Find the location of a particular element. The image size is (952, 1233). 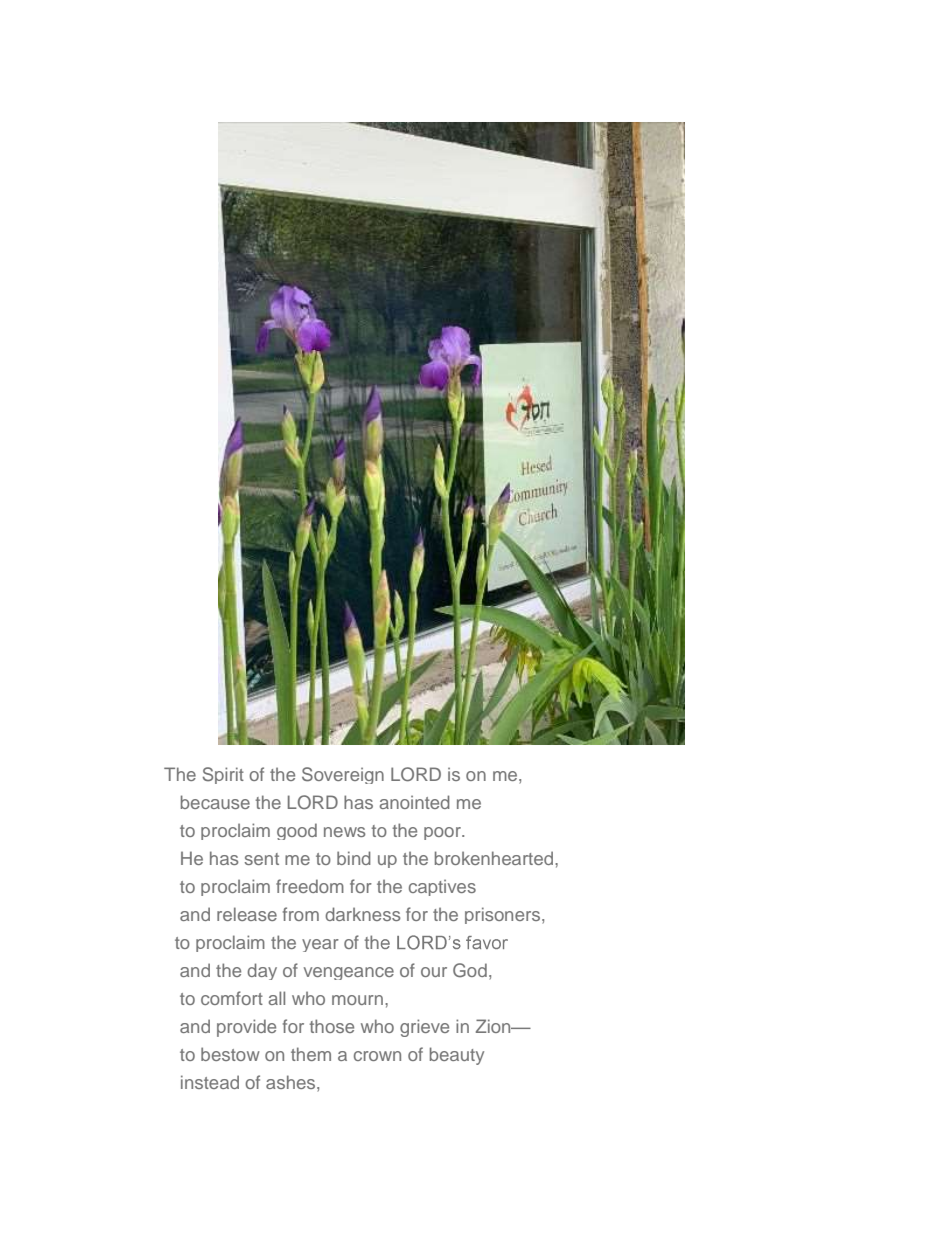

bestow is located at coordinates (230, 1054).
